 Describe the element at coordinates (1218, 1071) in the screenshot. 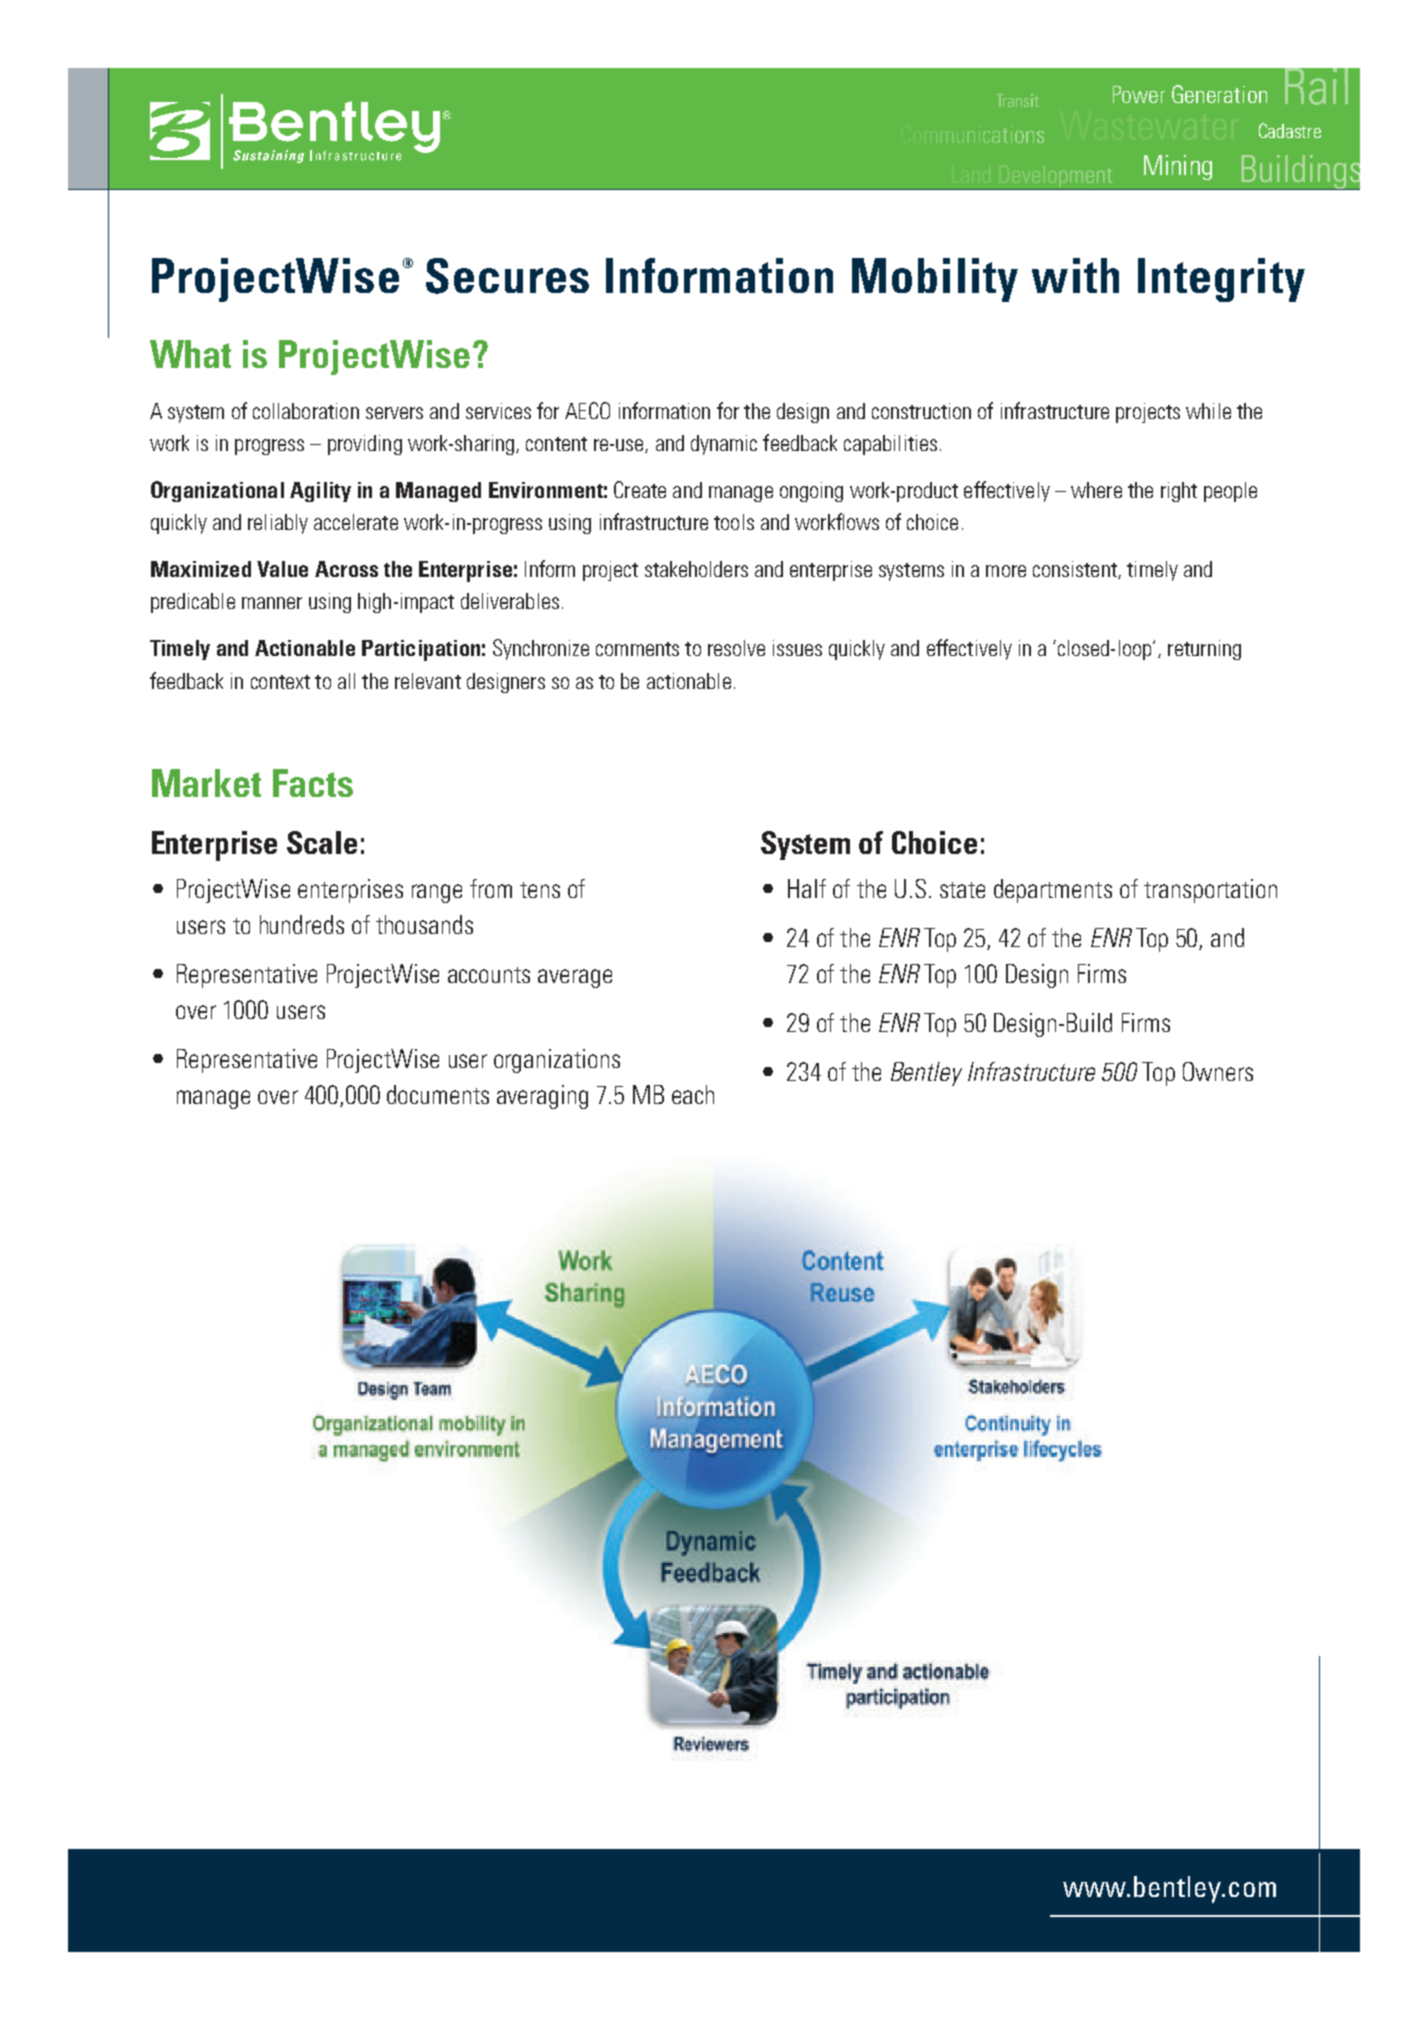

I see `Owners` at that location.
